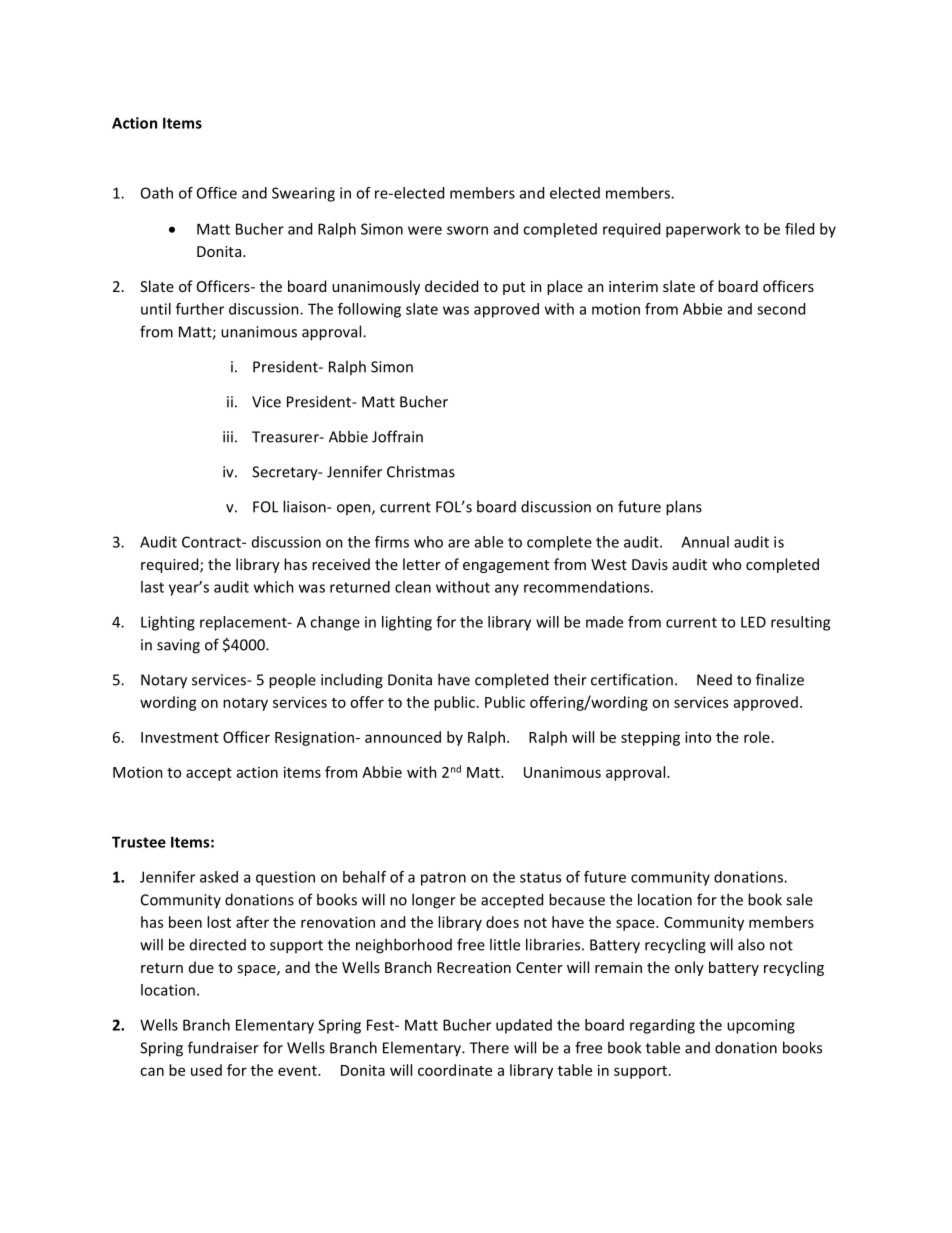 Image resolution: width=952 pixels, height=1233 pixels. I want to click on sworn, so click(467, 230).
